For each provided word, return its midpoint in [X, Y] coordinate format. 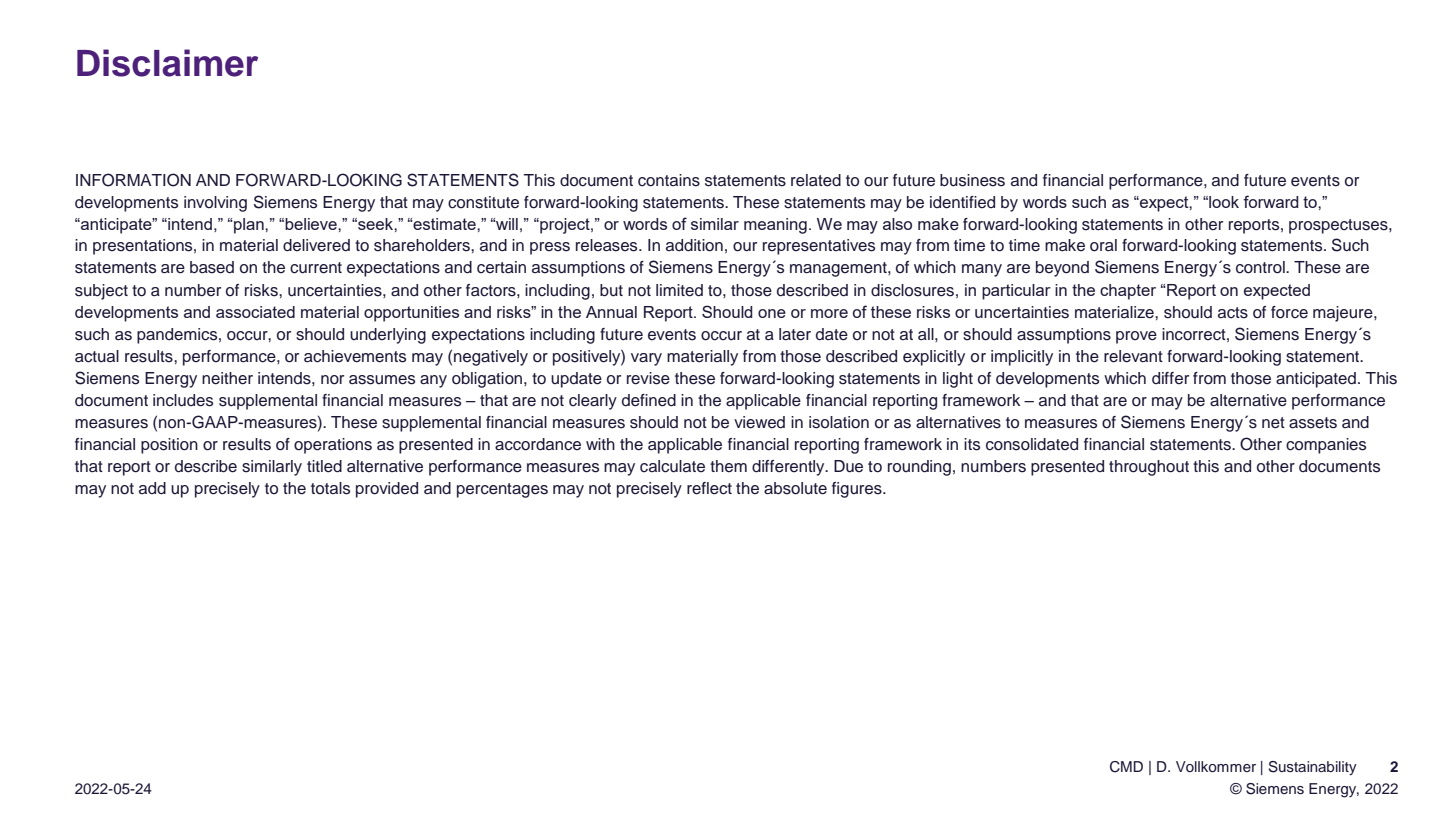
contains [669, 180]
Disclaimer [167, 63]
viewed [759, 422]
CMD [1126, 767]
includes [183, 400]
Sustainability [1313, 768]
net [1273, 423]
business [972, 180]
